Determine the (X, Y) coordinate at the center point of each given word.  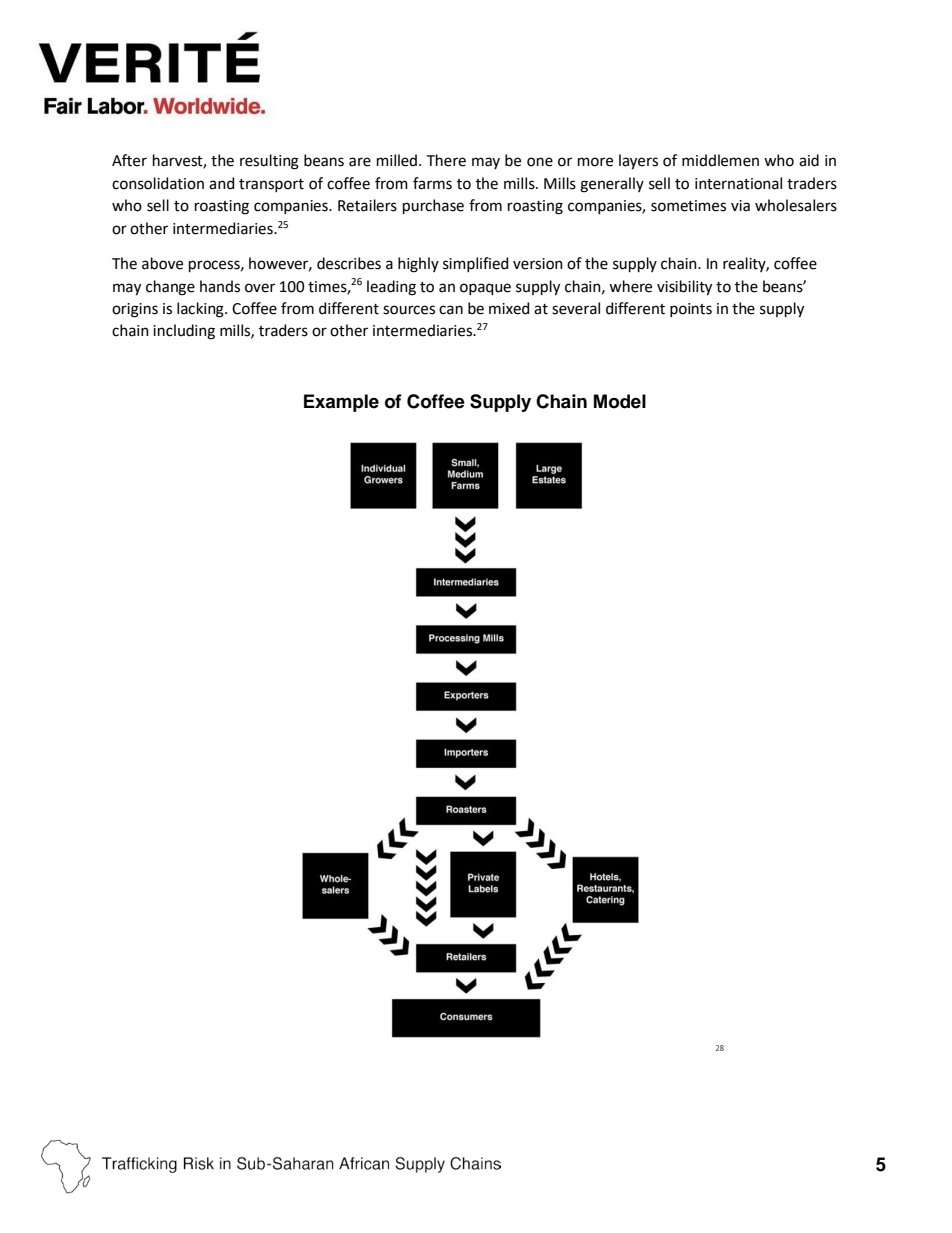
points (691, 310)
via (740, 206)
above (162, 263)
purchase (433, 206)
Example (341, 403)
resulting (269, 162)
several (576, 308)
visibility (684, 288)
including (184, 332)
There (446, 160)
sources (409, 310)
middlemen (720, 160)
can (451, 310)
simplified (475, 264)
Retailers (367, 205)
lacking (201, 310)
